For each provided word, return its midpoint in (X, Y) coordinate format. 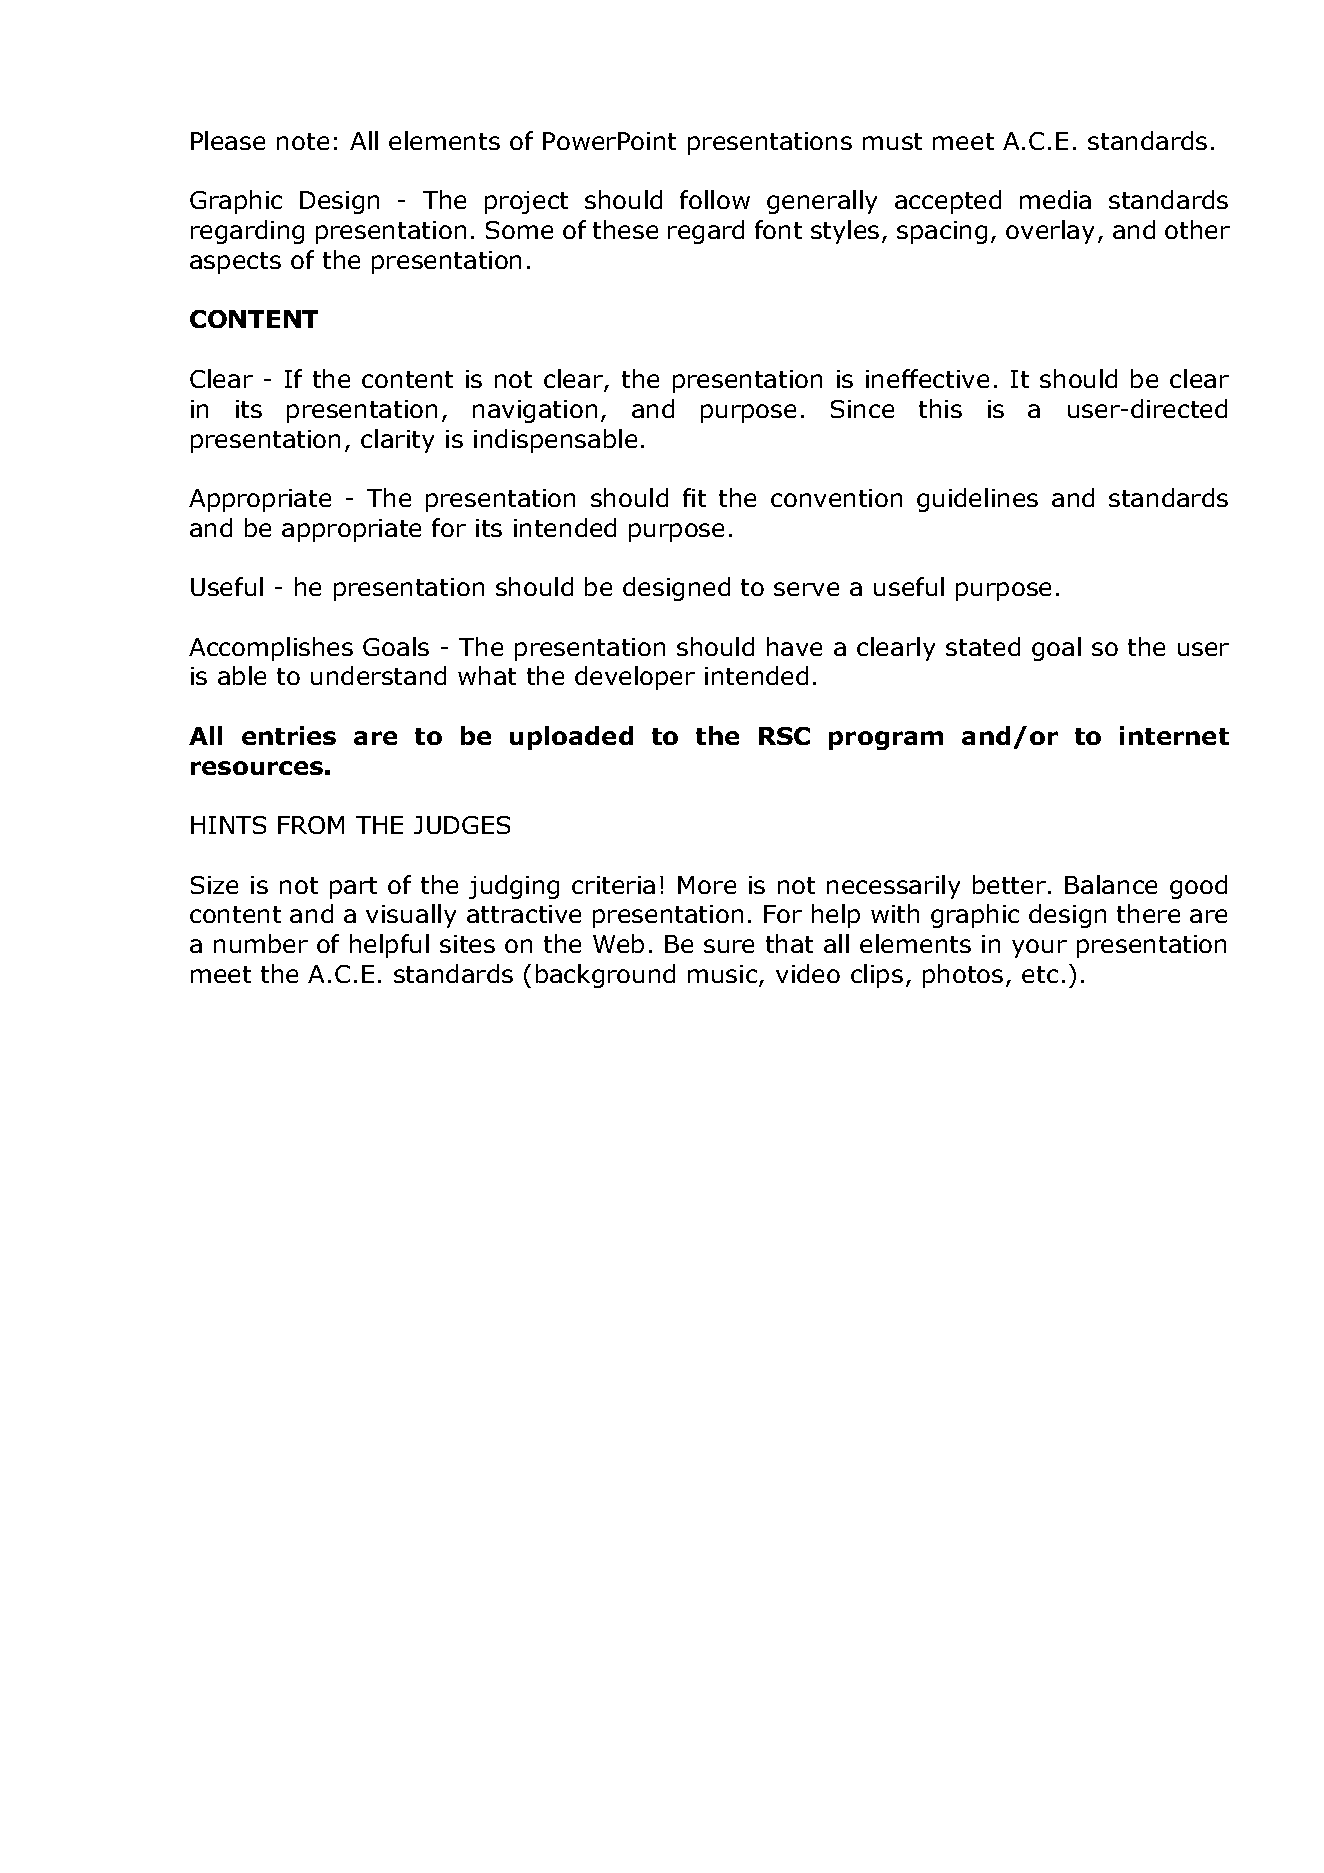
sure (729, 946)
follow (715, 199)
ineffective (927, 378)
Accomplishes (271, 649)
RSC (784, 736)
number (261, 943)
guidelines (977, 500)
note (303, 141)
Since (862, 409)
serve (806, 589)
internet (1174, 735)
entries (289, 735)
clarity (397, 441)
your (1039, 948)
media (1055, 199)
